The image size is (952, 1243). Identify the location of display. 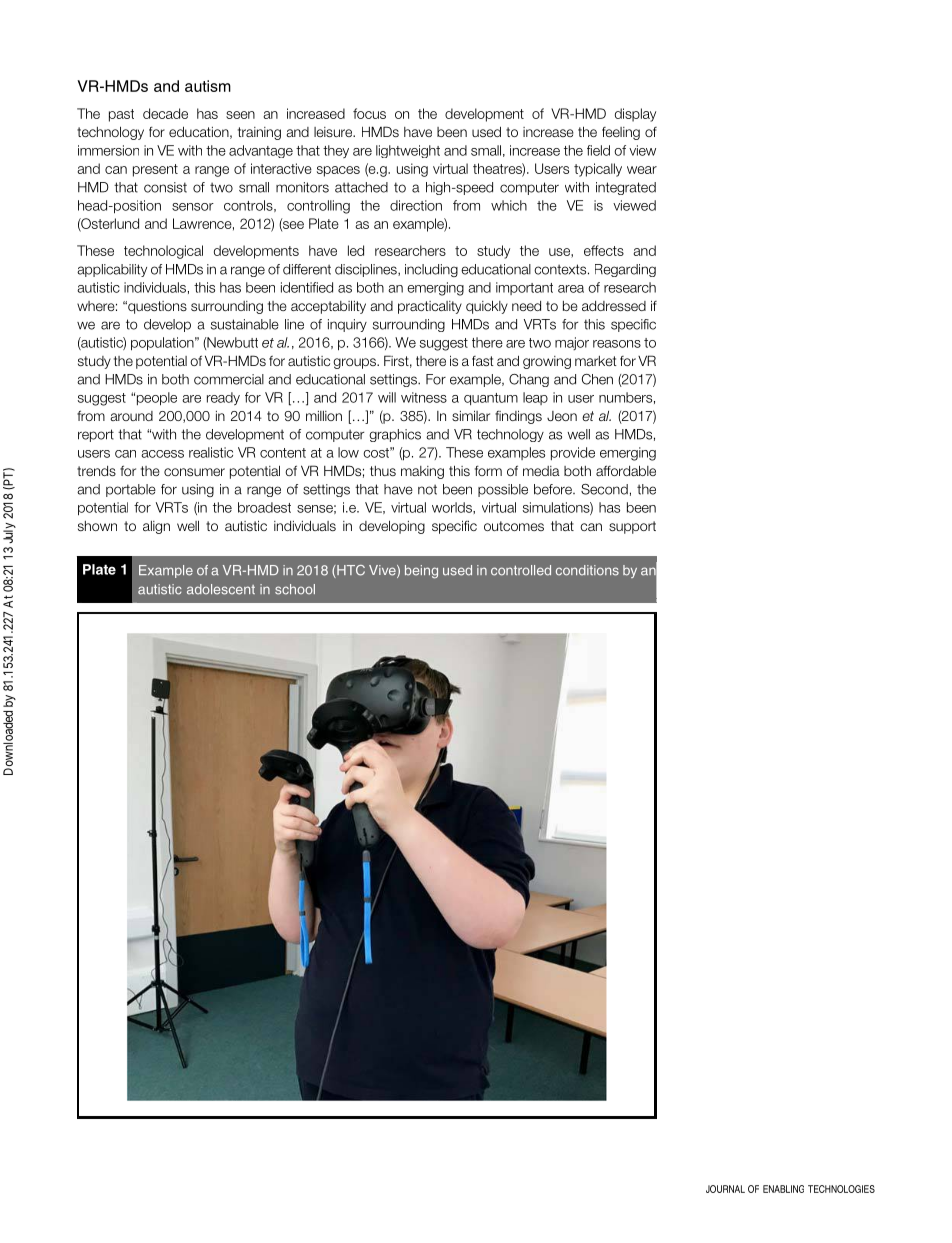
(635, 115).
